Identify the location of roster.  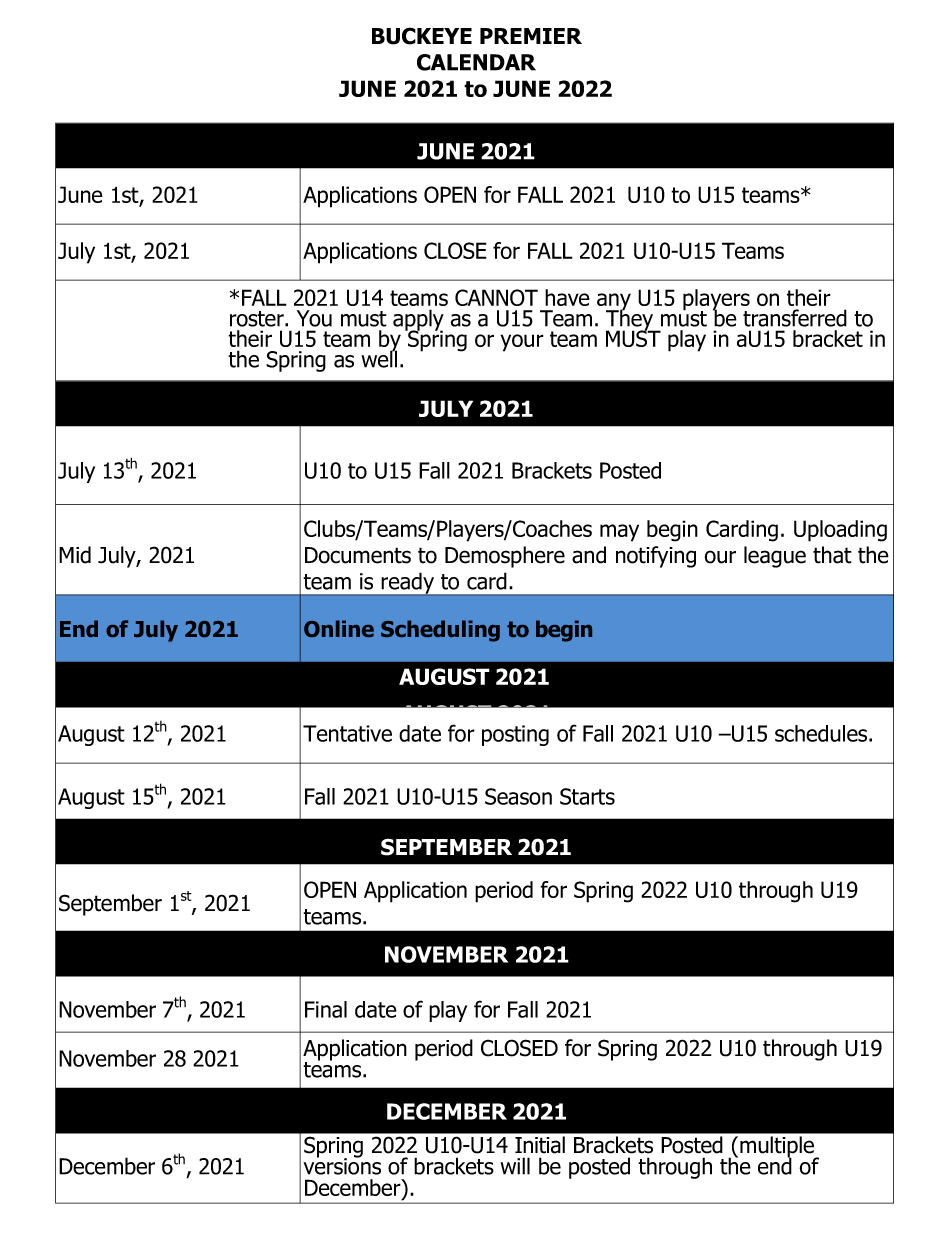
(258, 319).
